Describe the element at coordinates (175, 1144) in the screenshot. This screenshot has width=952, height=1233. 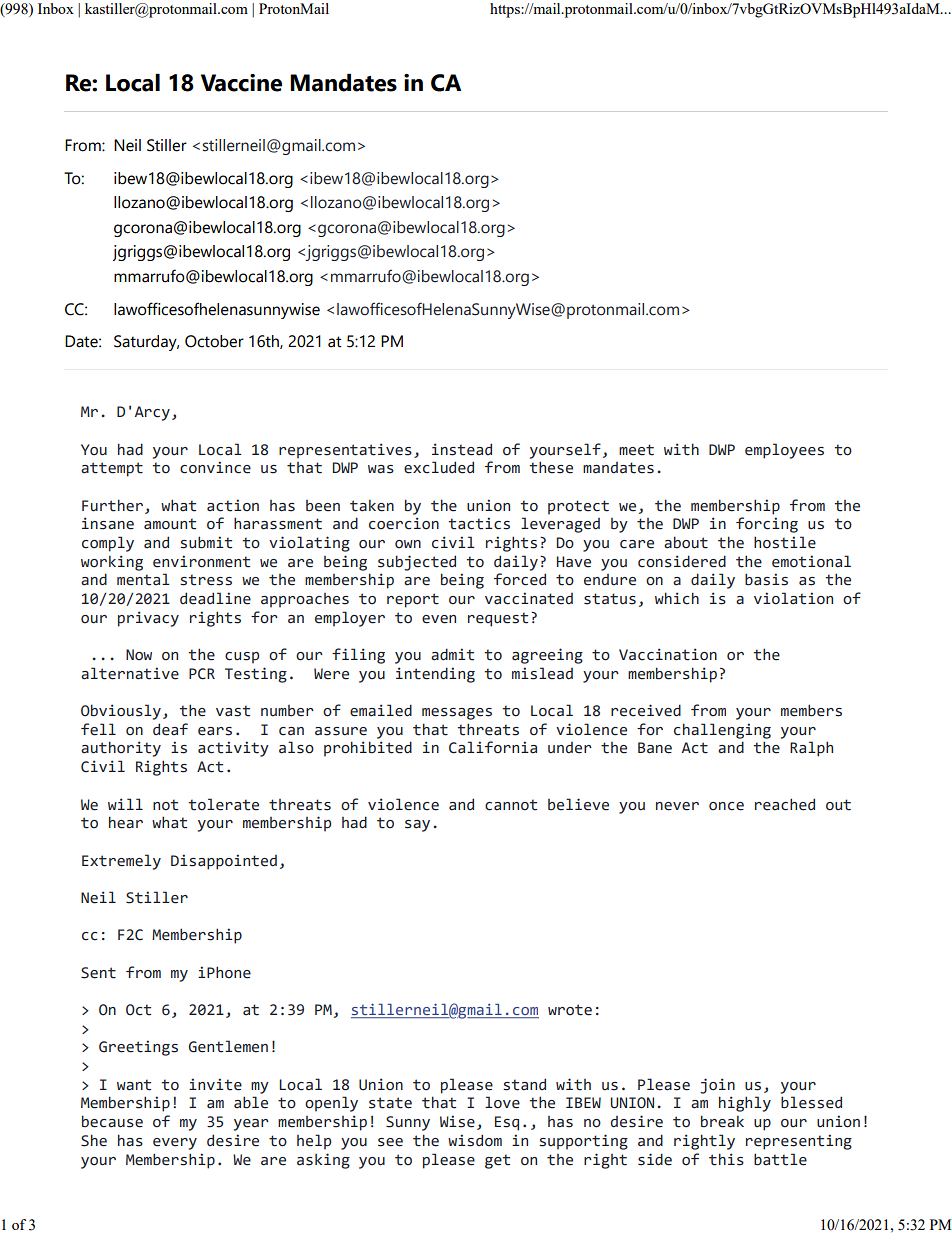
I see `every` at that location.
